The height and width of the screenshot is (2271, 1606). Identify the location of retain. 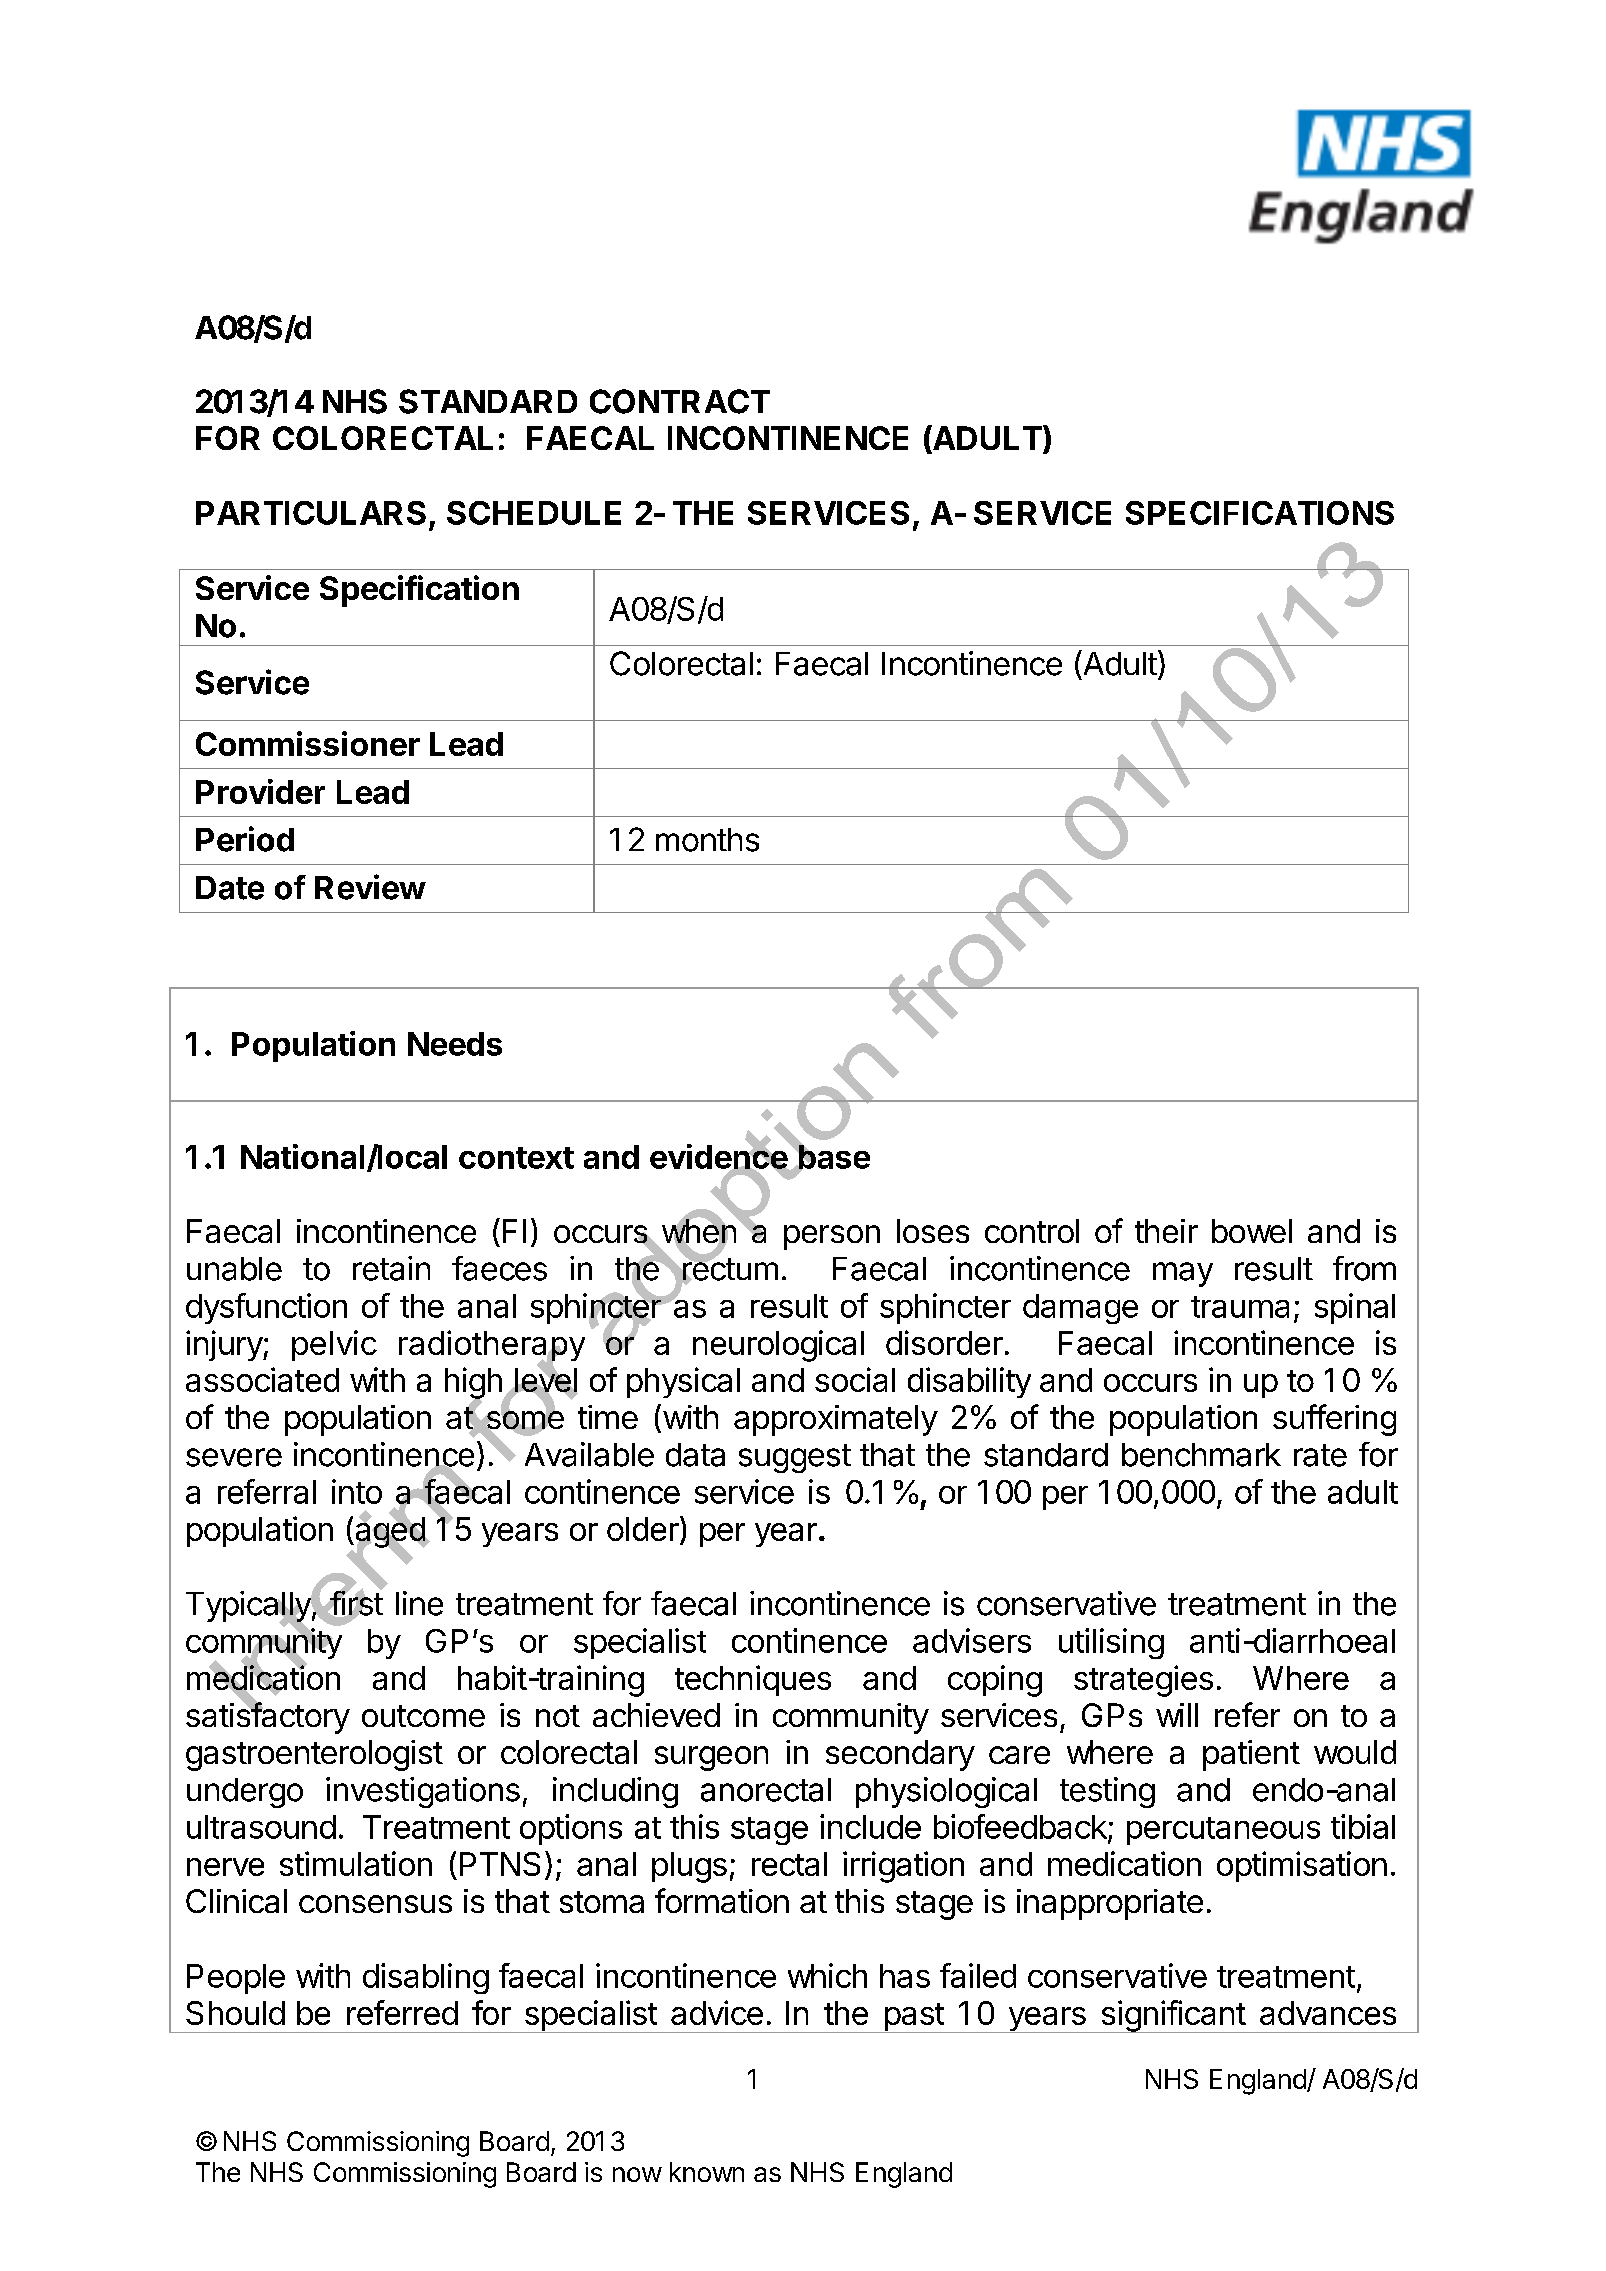
(391, 1268).
